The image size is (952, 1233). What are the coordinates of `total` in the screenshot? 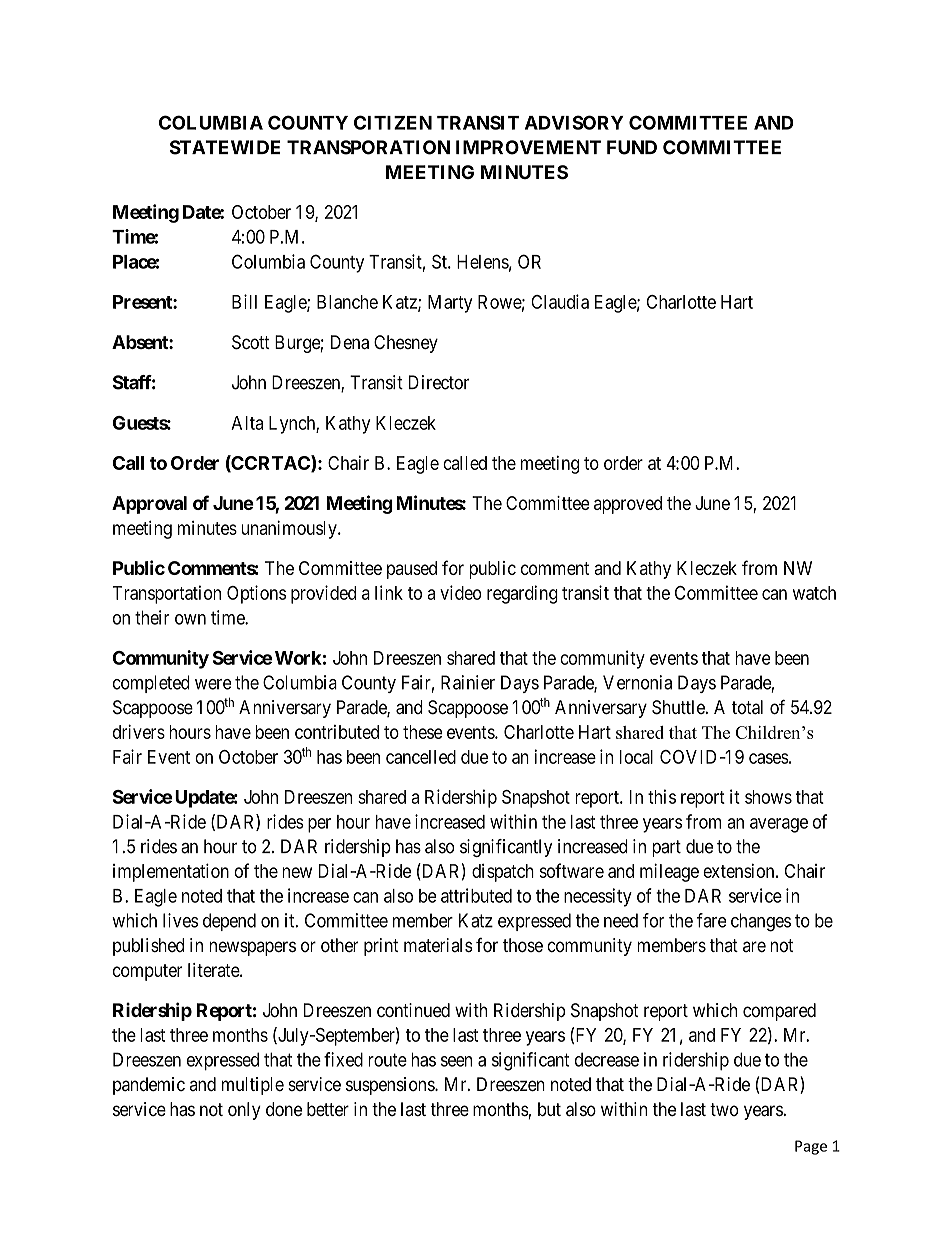 It's located at (747, 707).
